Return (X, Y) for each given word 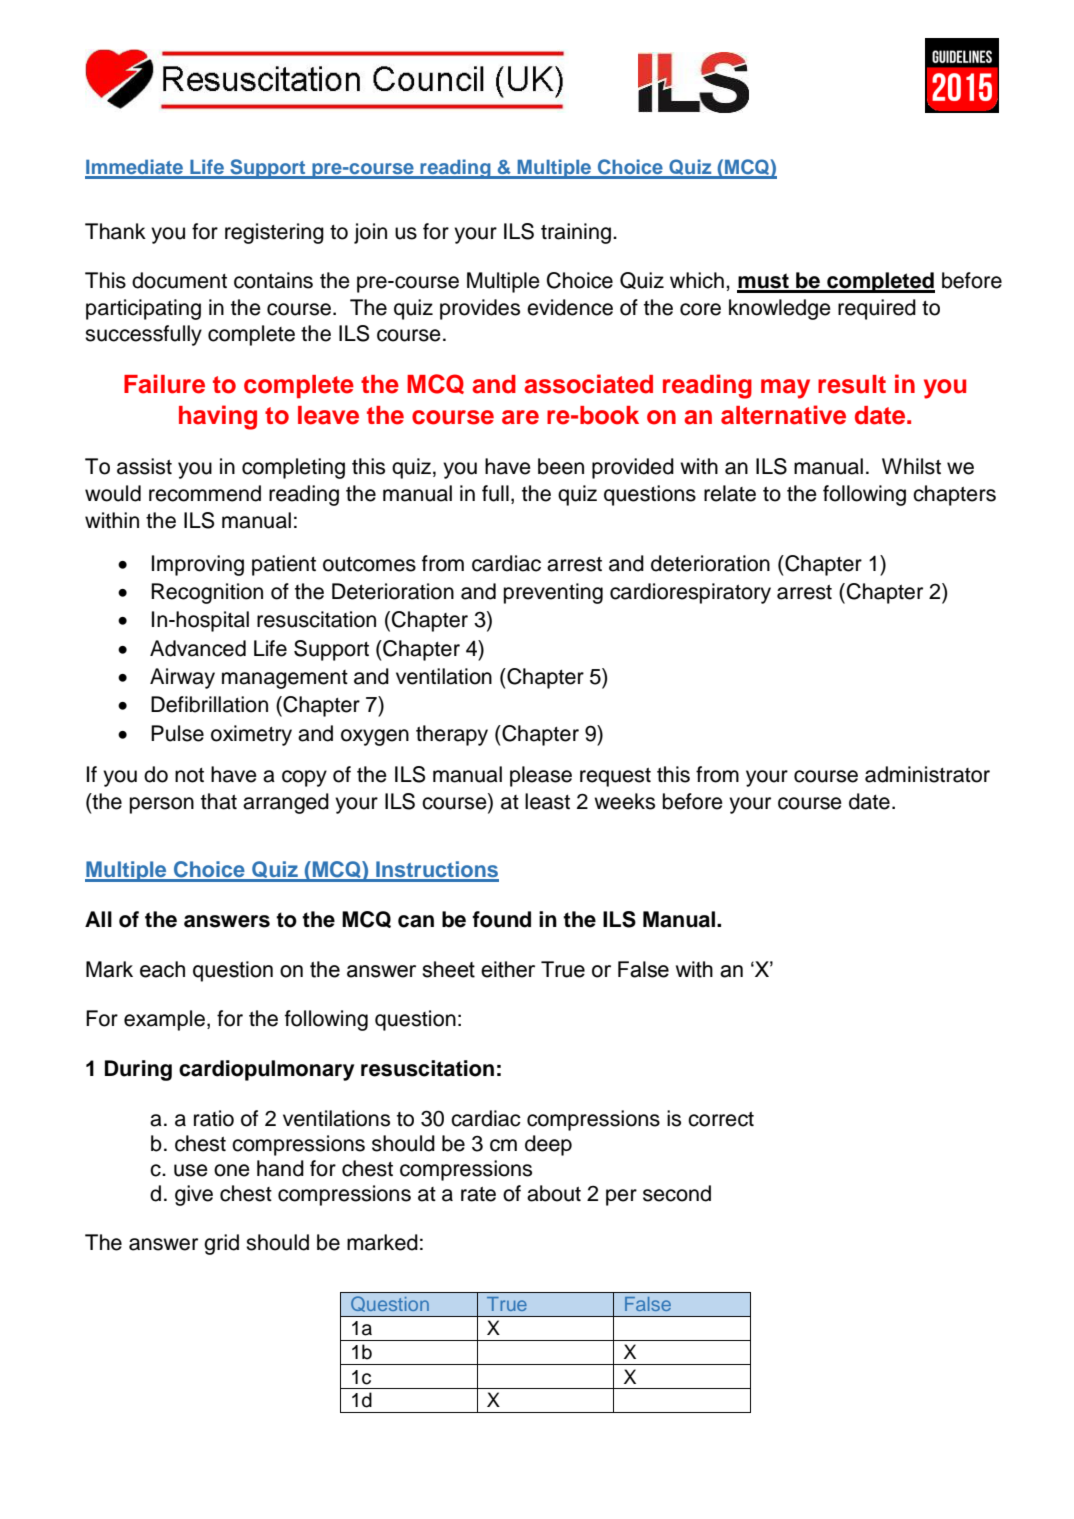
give (194, 1195)
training (576, 233)
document (179, 280)
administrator (927, 774)
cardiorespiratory (690, 593)
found (501, 919)
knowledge (780, 309)
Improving (198, 565)
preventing (553, 593)
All (98, 919)
